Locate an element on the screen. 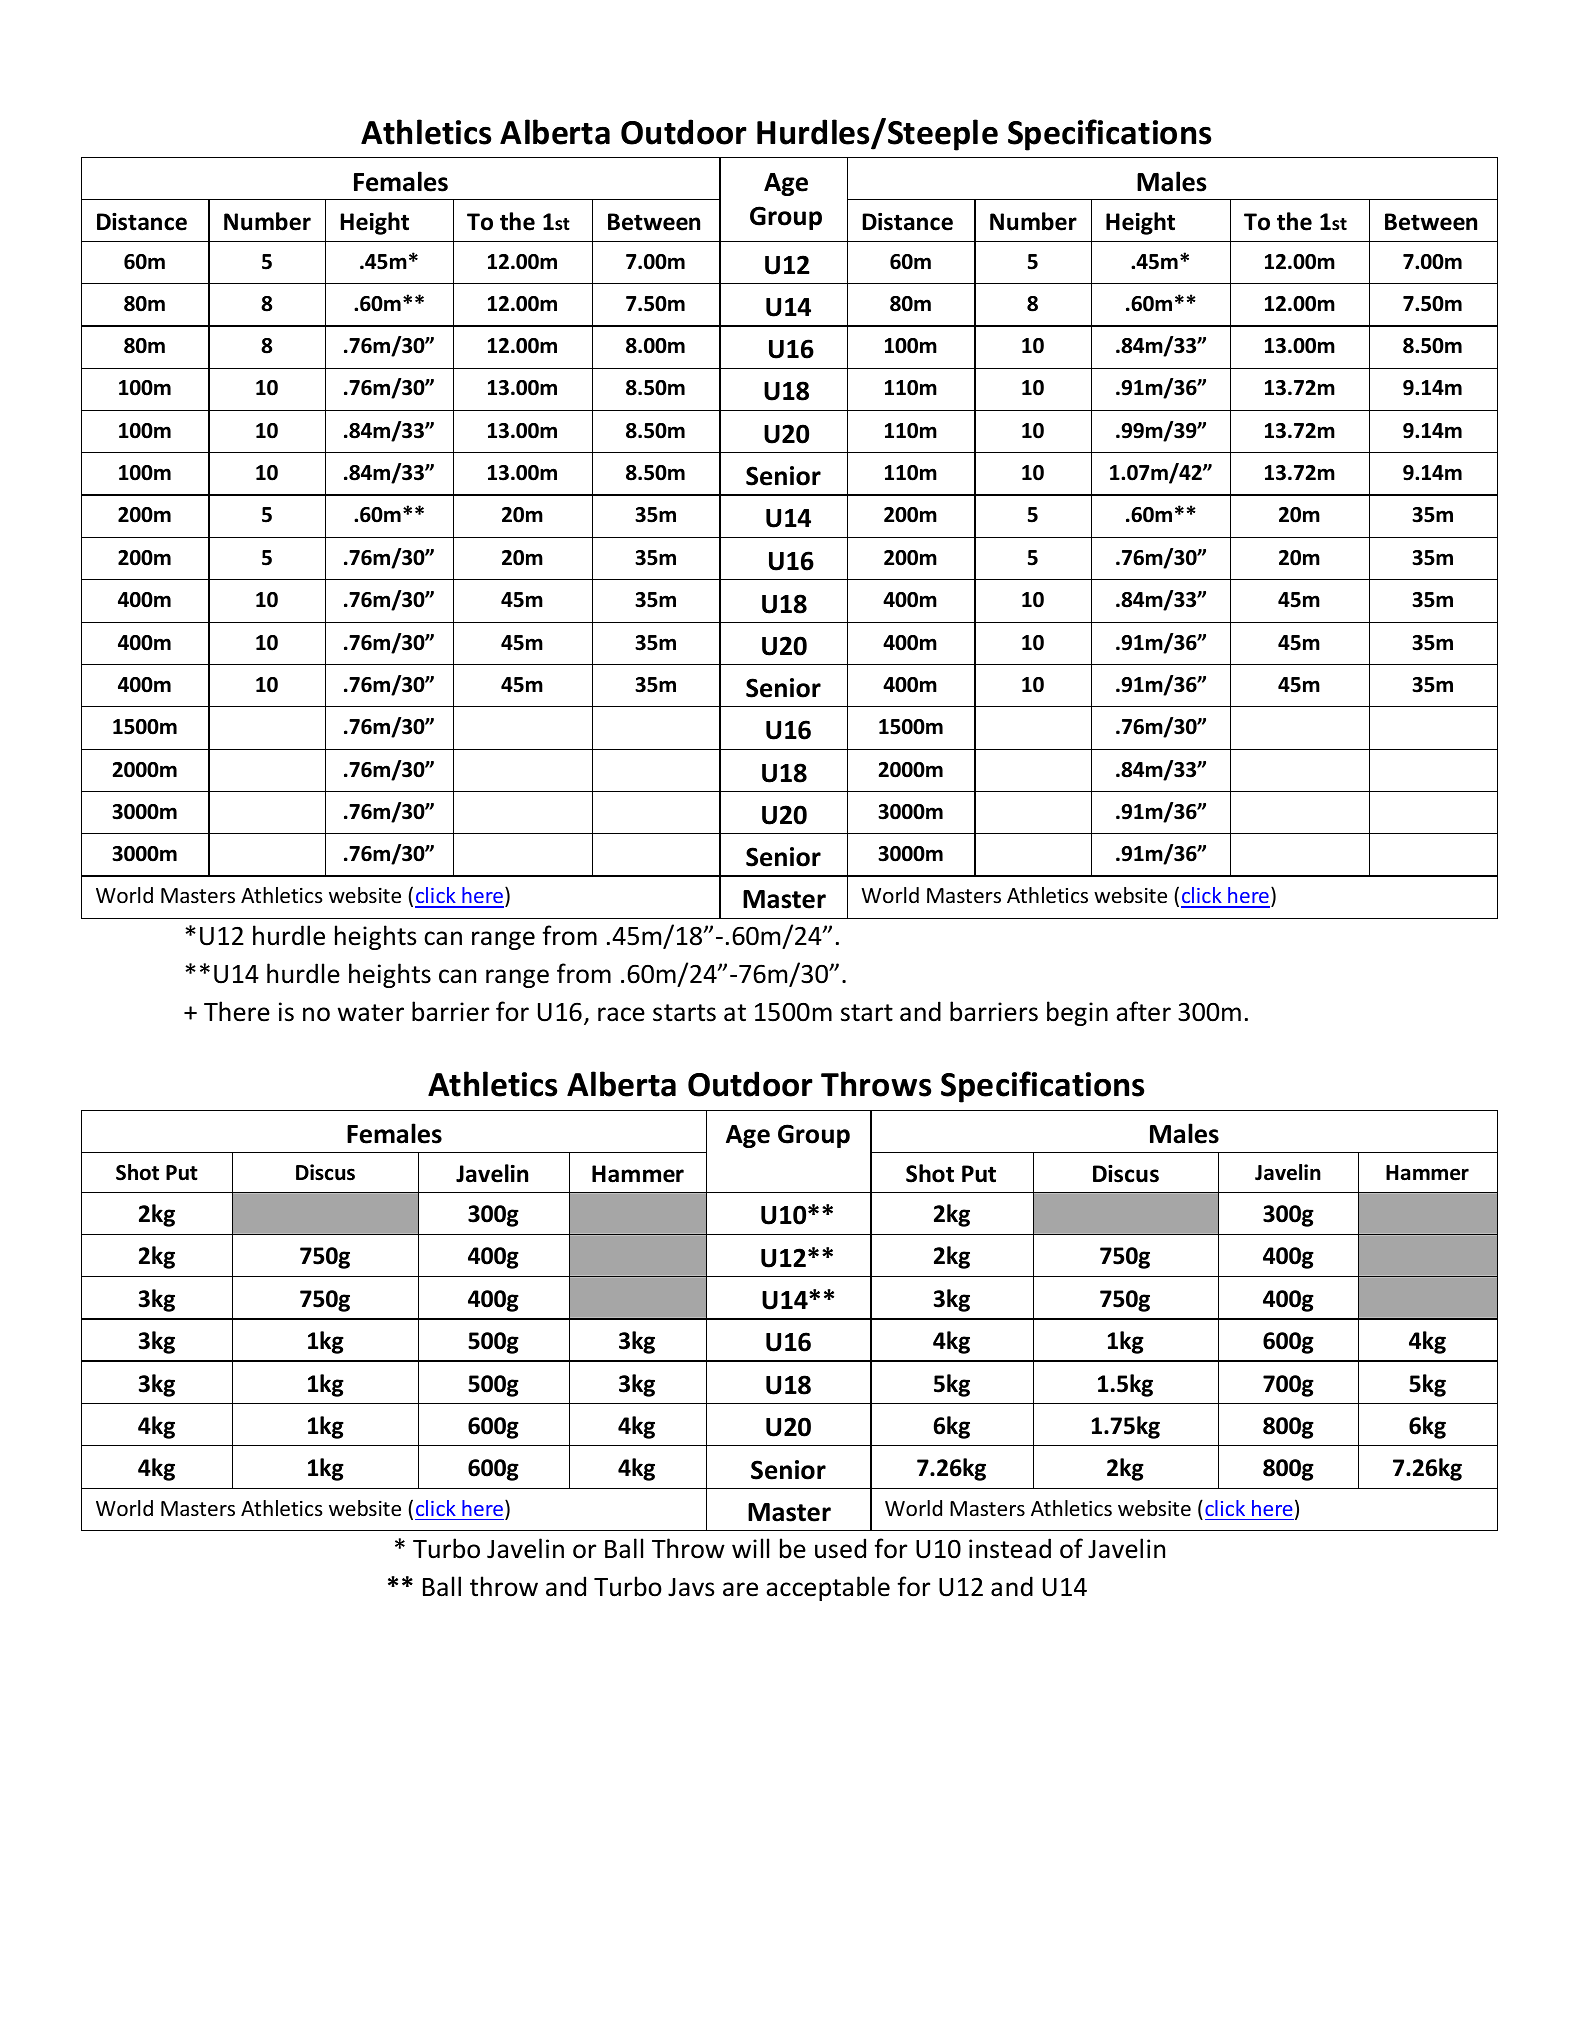 The height and width of the screenshot is (2041, 1577). instead is located at coordinates (1010, 1548).
